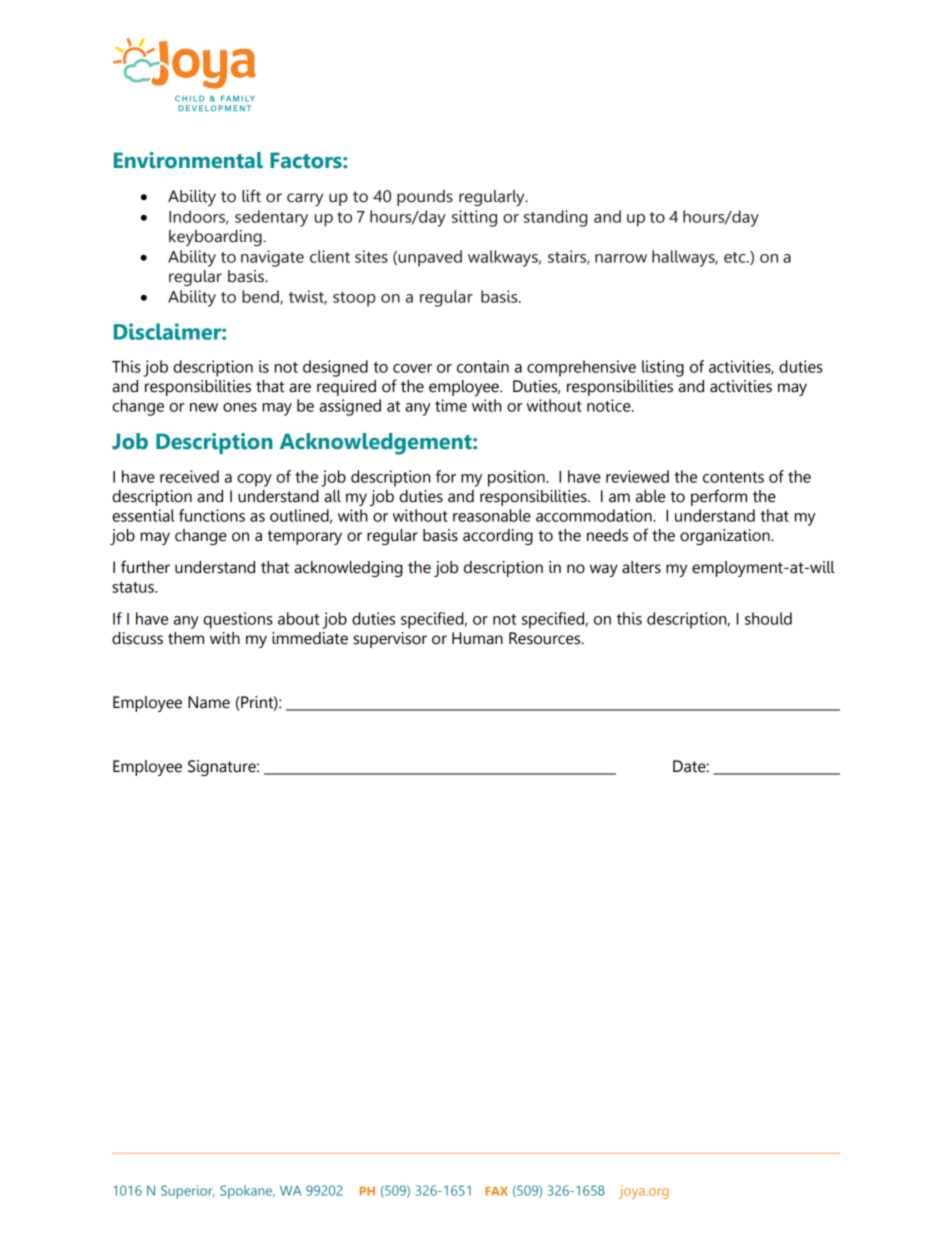 Image resolution: width=952 pixels, height=1233 pixels. Describe the element at coordinates (425, 198) in the screenshot. I see `pounds` at that location.
